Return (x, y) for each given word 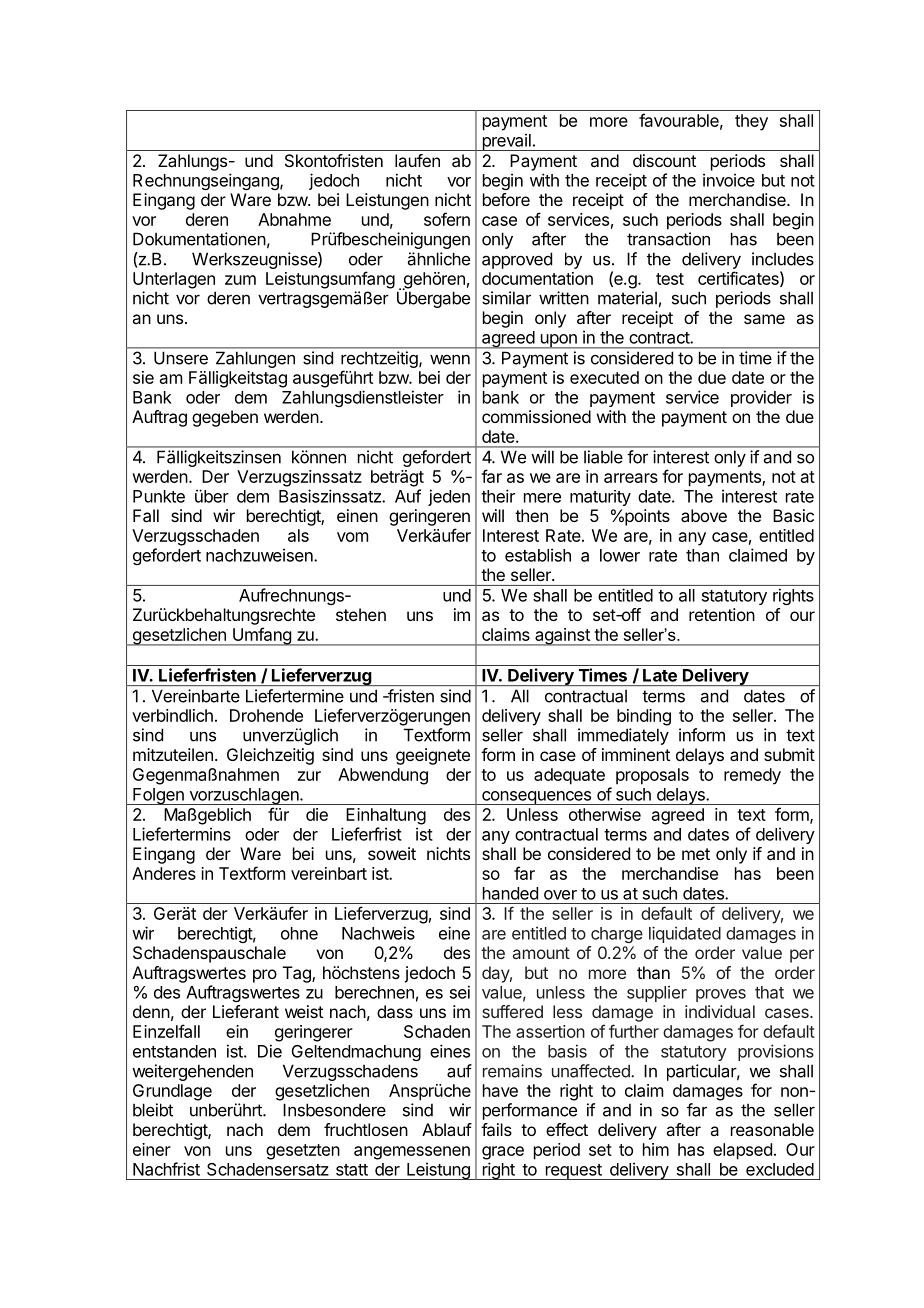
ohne (299, 933)
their (498, 496)
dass (395, 1011)
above (704, 515)
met (696, 854)
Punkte (159, 496)
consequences (537, 798)
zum (240, 280)
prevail (506, 142)
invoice (729, 180)
